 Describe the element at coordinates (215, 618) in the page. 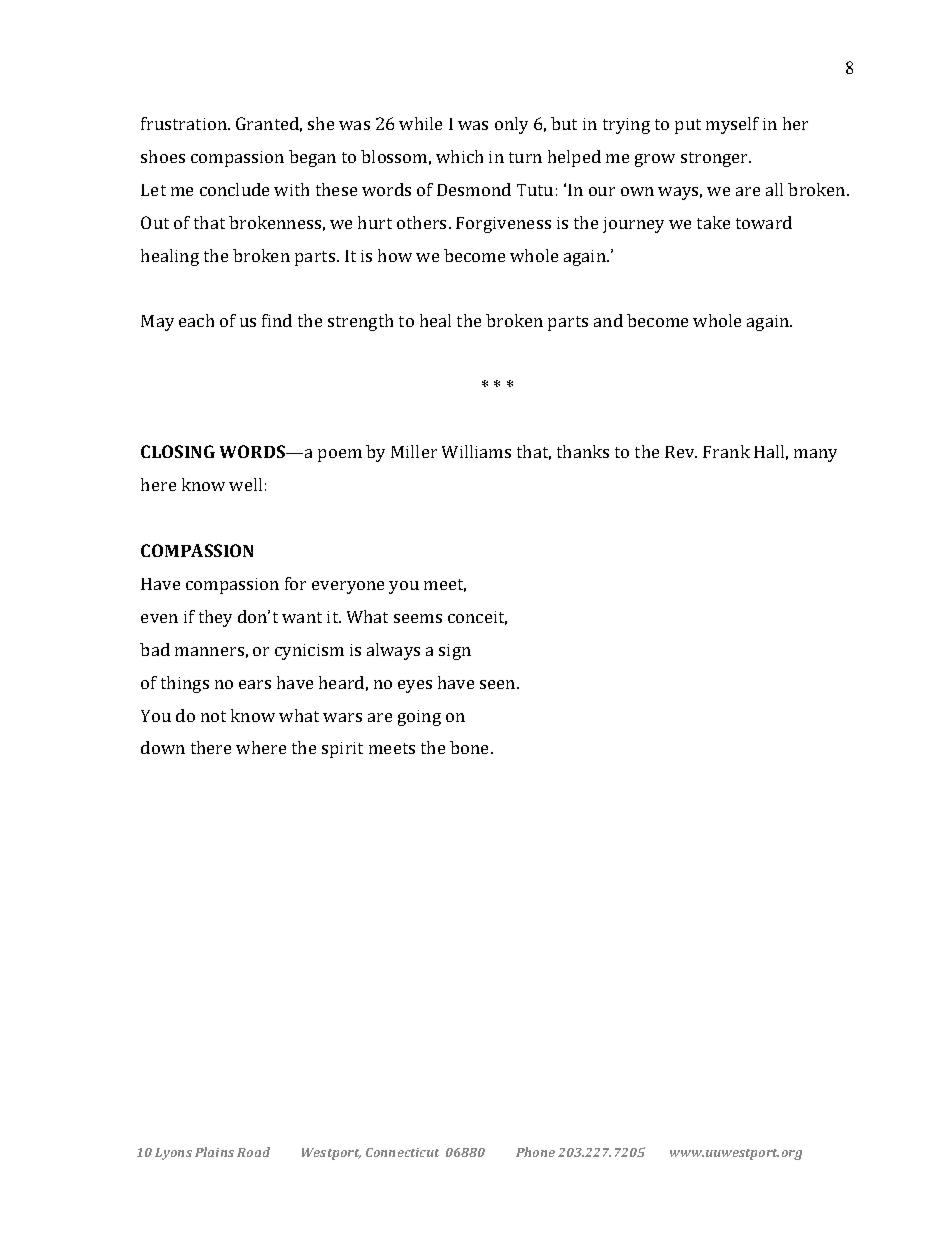

I see `they` at that location.
